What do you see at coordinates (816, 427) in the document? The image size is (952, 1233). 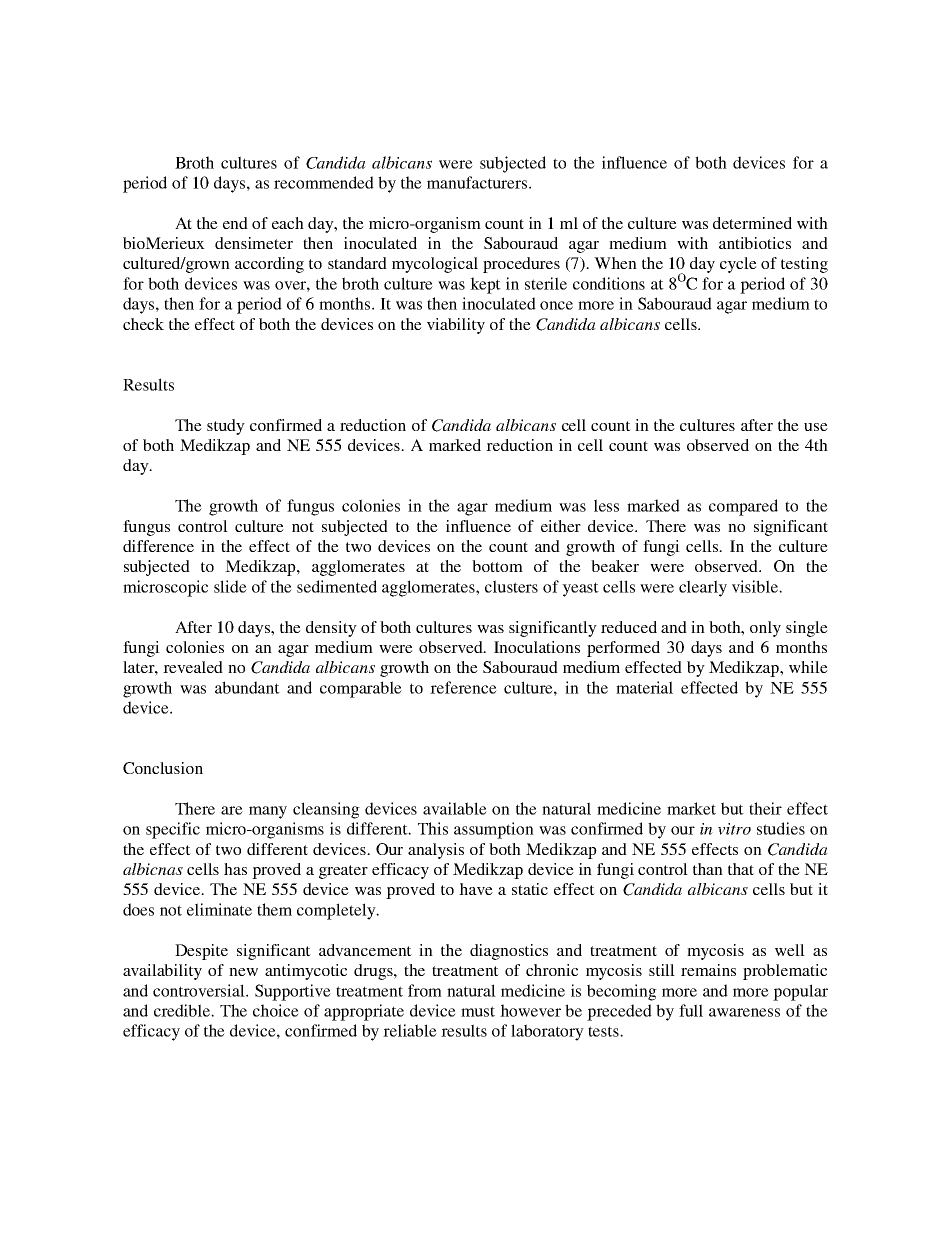 I see `use` at bounding box center [816, 427].
